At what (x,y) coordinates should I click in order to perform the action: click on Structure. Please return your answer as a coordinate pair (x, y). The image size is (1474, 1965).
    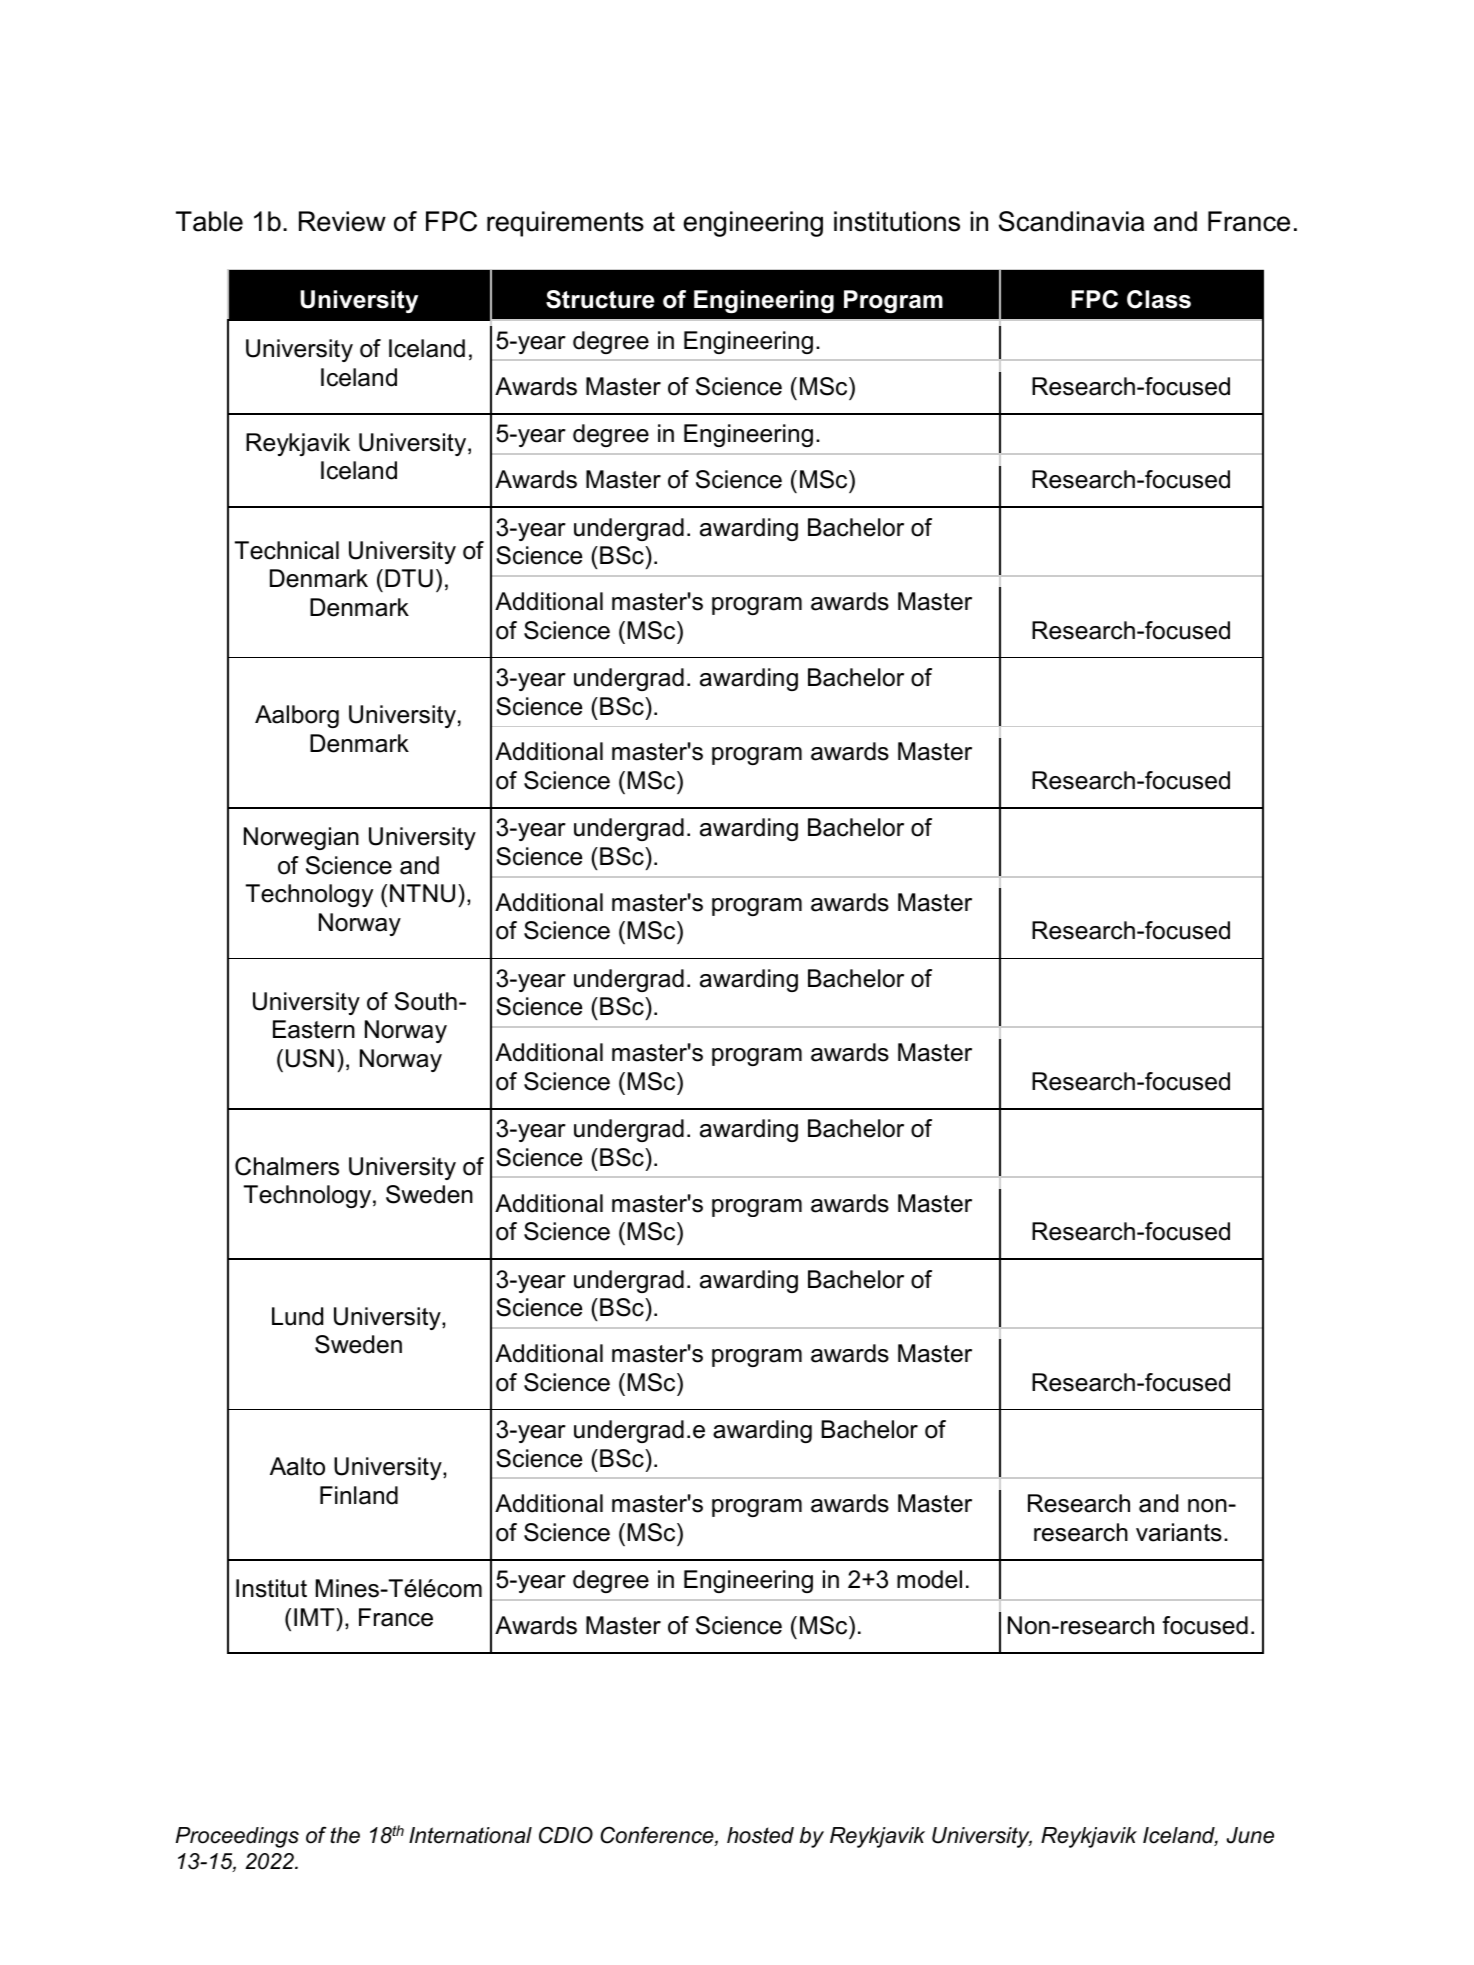
    Looking at the image, I should click on (600, 299).
